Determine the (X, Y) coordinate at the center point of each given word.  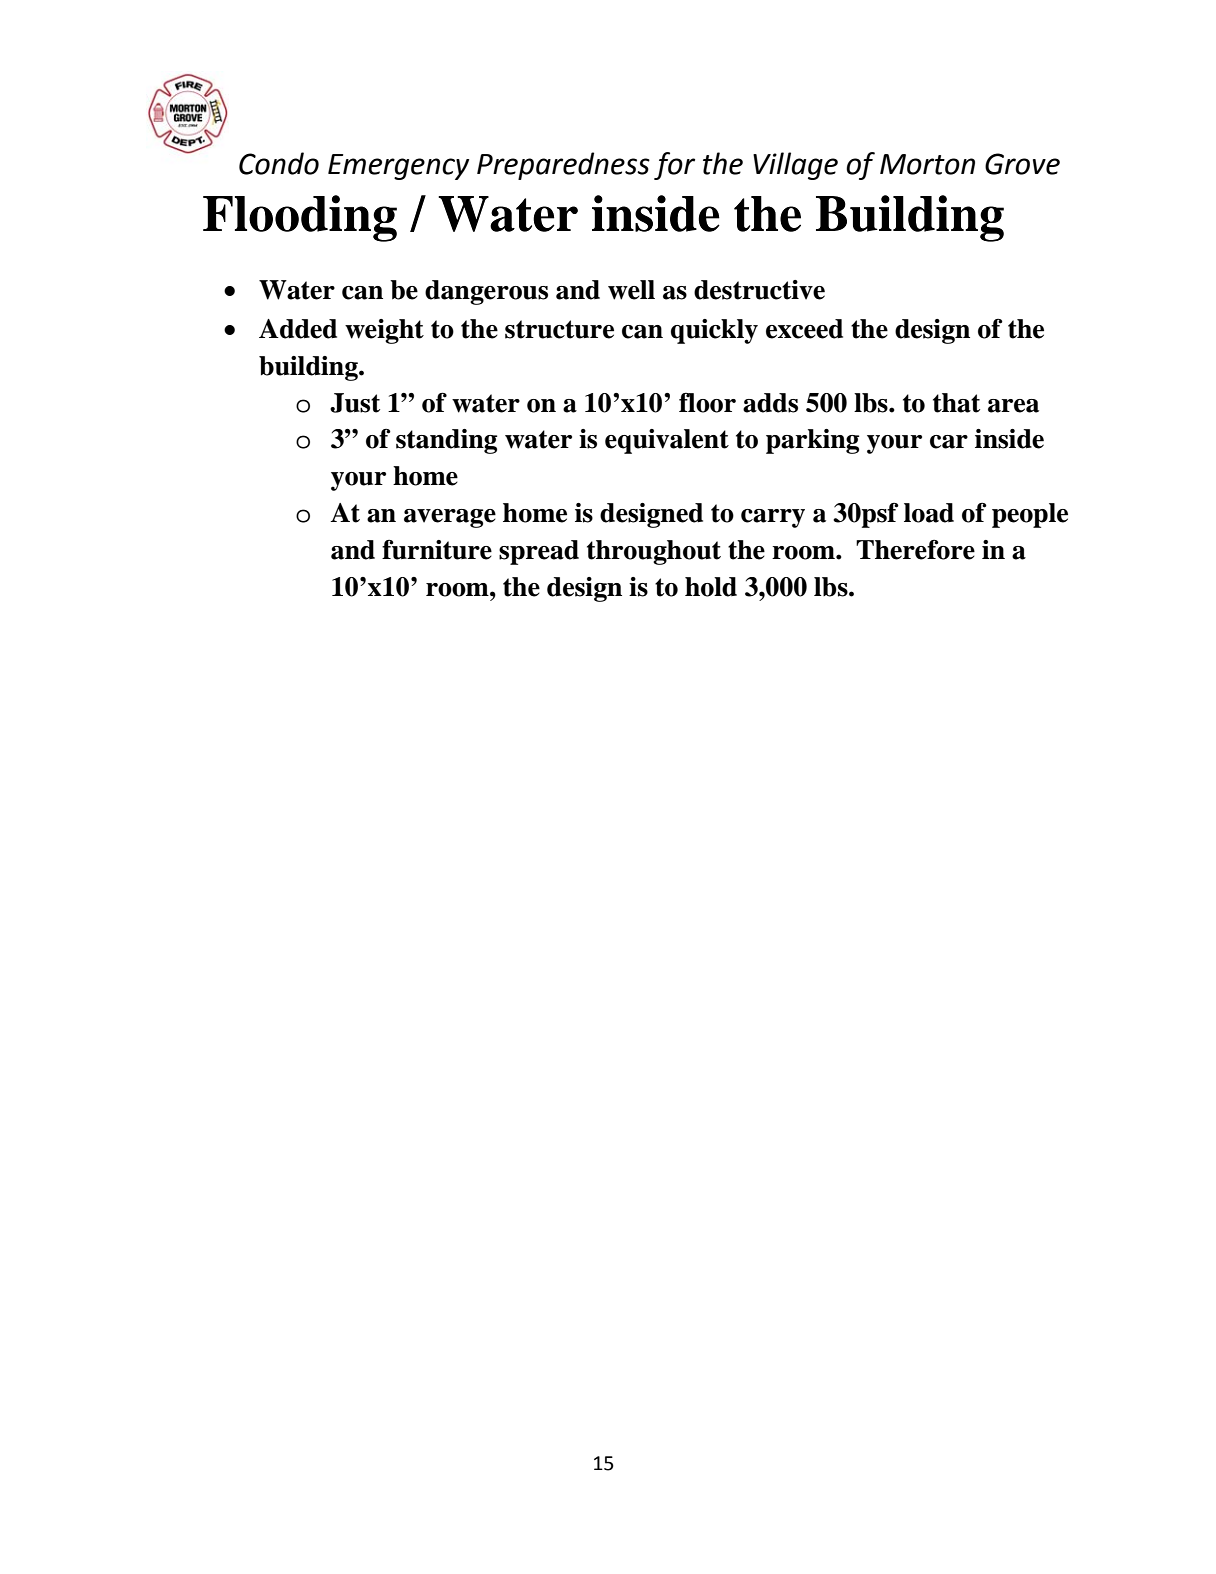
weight (384, 331)
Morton (927, 164)
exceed (804, 329)
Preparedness (563, 166)
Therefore (915, 550)
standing (446, 441)
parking (812, 441)
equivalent (667, 441)
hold (711, 587)
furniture (437, 550)
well (631, 290)
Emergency (398, 167)
